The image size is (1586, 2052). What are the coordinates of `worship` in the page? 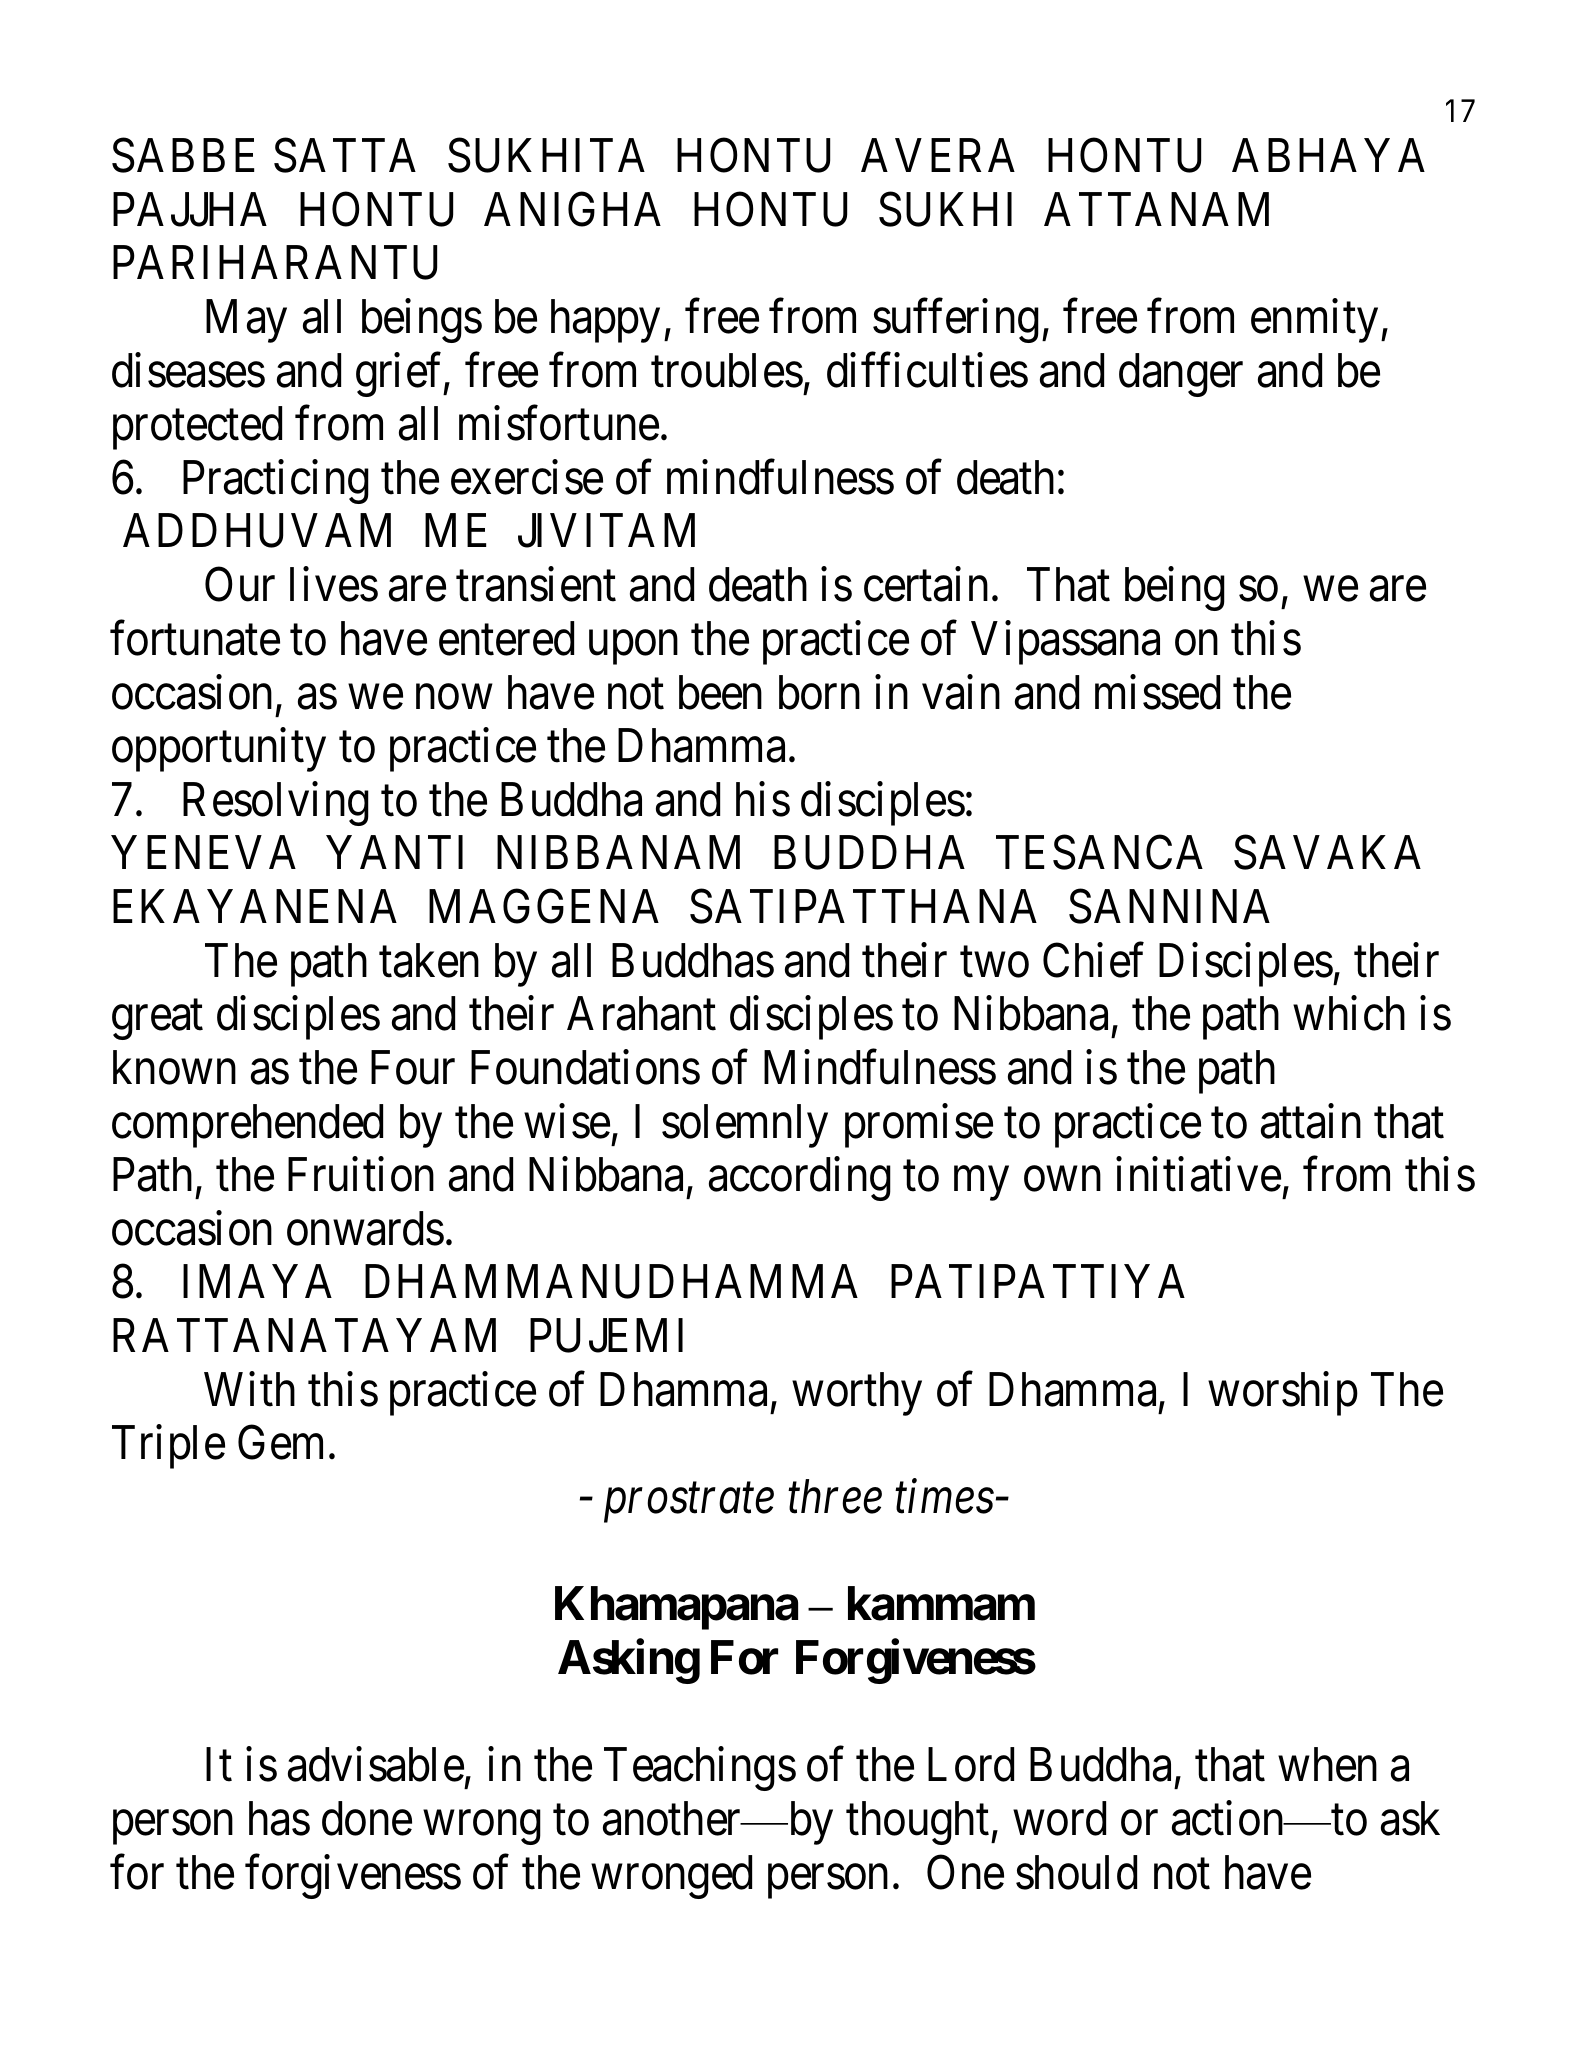 It's located at (1283, 1394).
